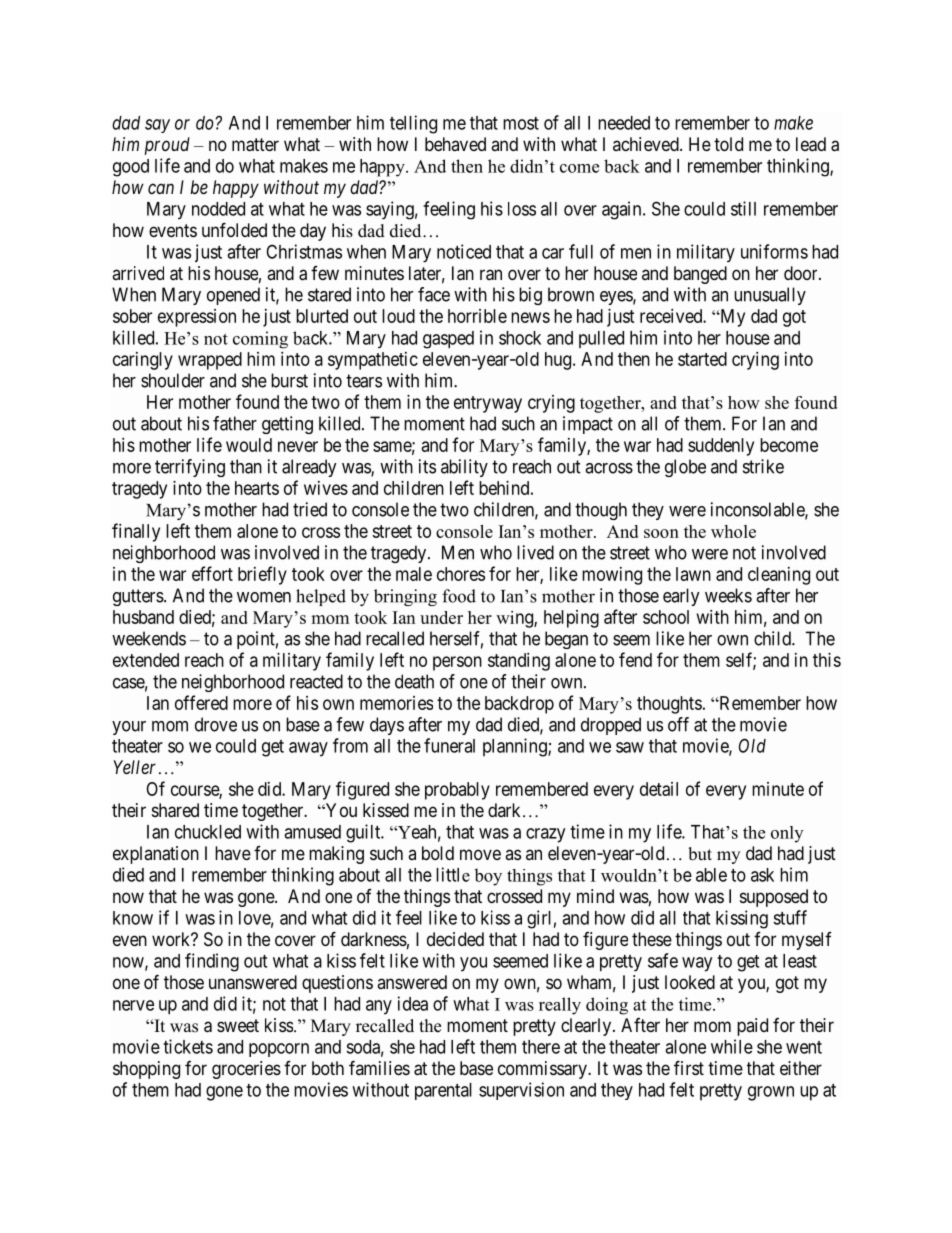  What do you see at coordinates (212, 573) in the screenshot?
I see `effort` at bounding box center [212, 573].
